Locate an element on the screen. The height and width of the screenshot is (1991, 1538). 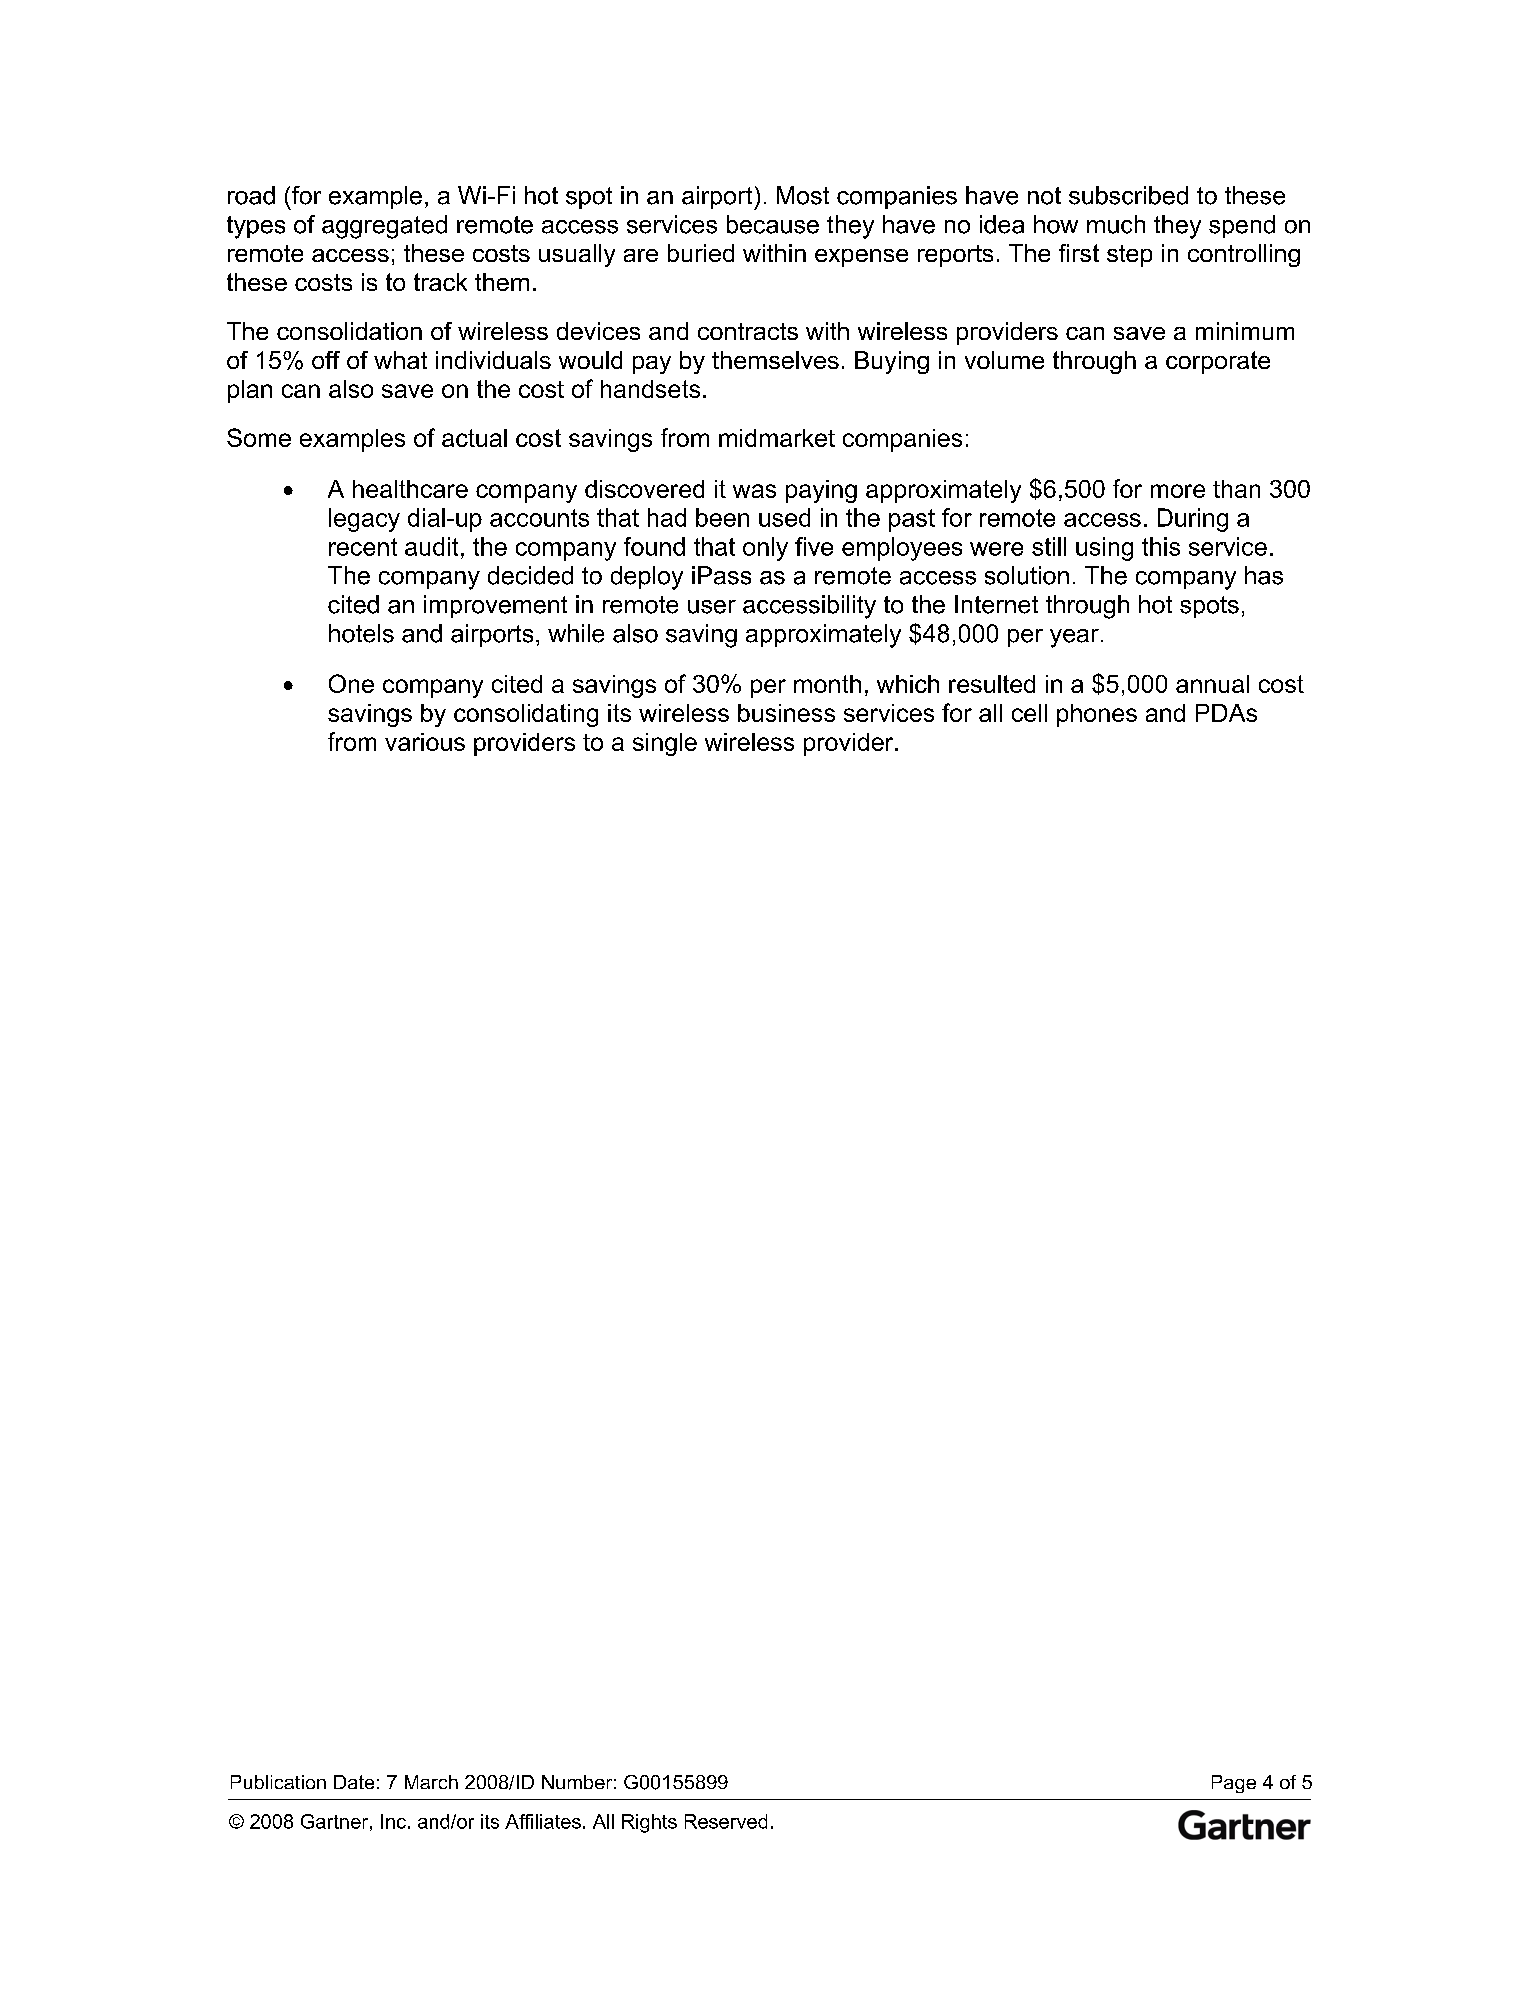
step is located at coordinates (1129, 256).
